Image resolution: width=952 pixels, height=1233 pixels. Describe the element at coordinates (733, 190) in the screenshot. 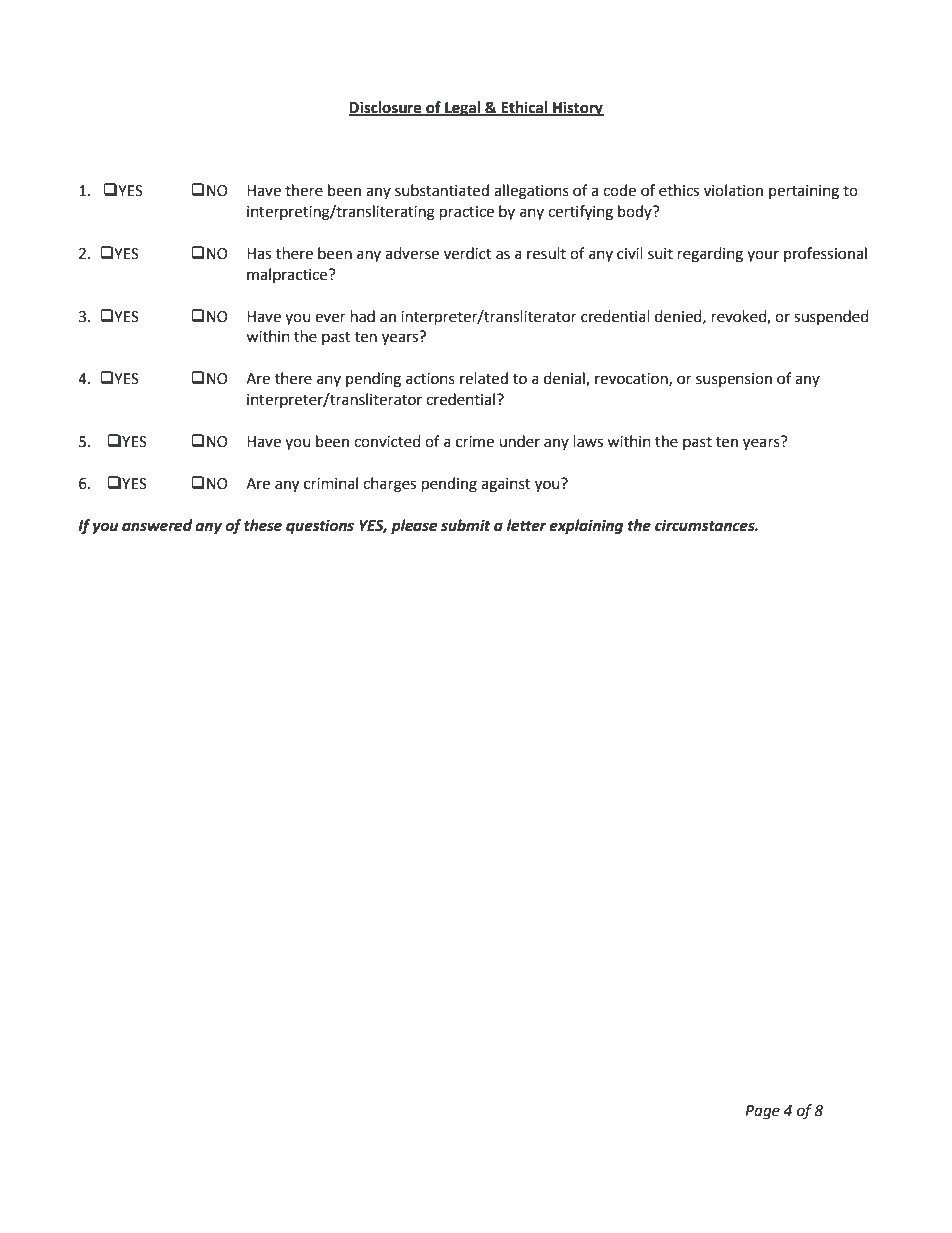

I see `violation` at that location.
